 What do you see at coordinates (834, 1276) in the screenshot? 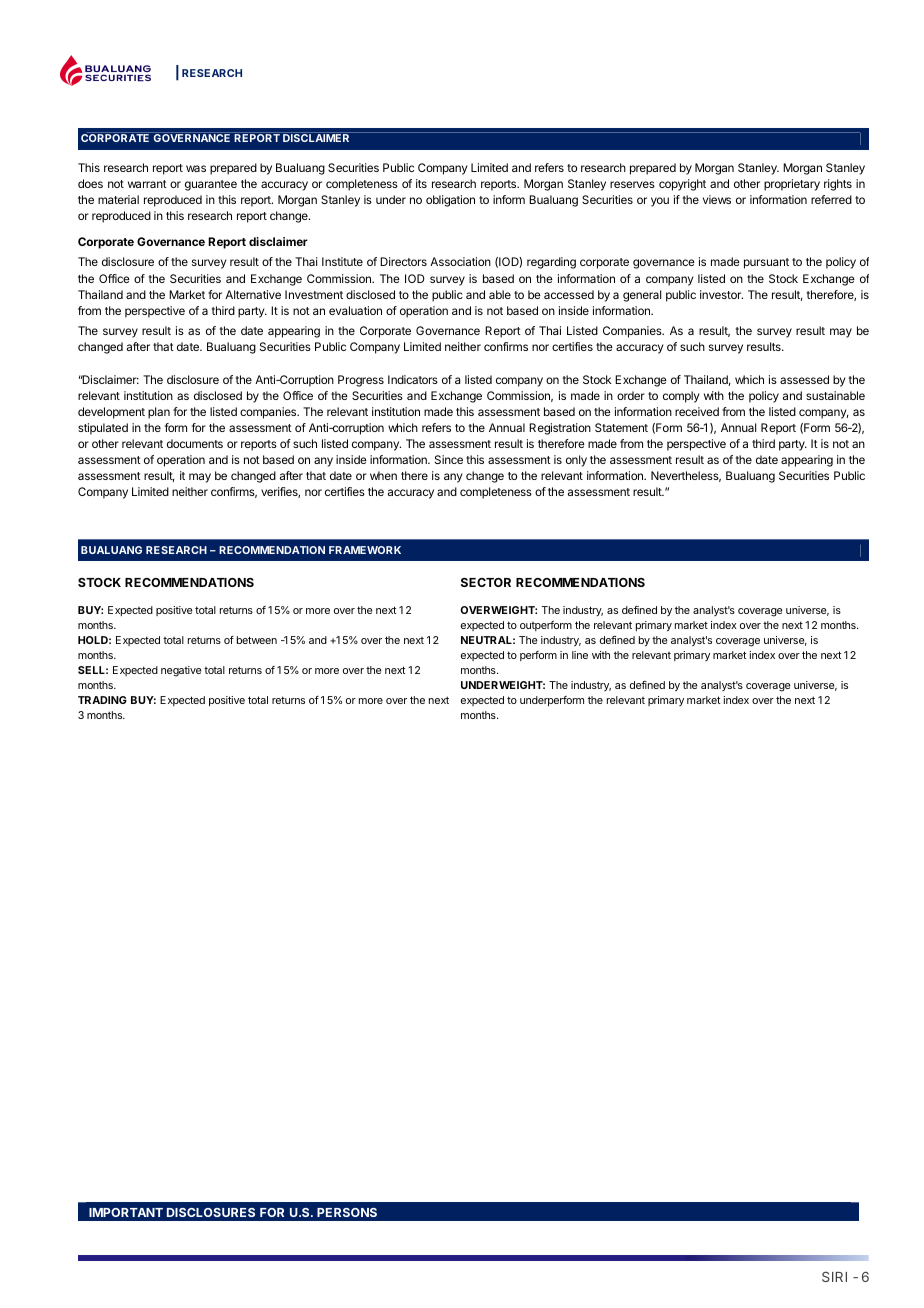
I see `SIRI` at bounding box center [834, 1276].
